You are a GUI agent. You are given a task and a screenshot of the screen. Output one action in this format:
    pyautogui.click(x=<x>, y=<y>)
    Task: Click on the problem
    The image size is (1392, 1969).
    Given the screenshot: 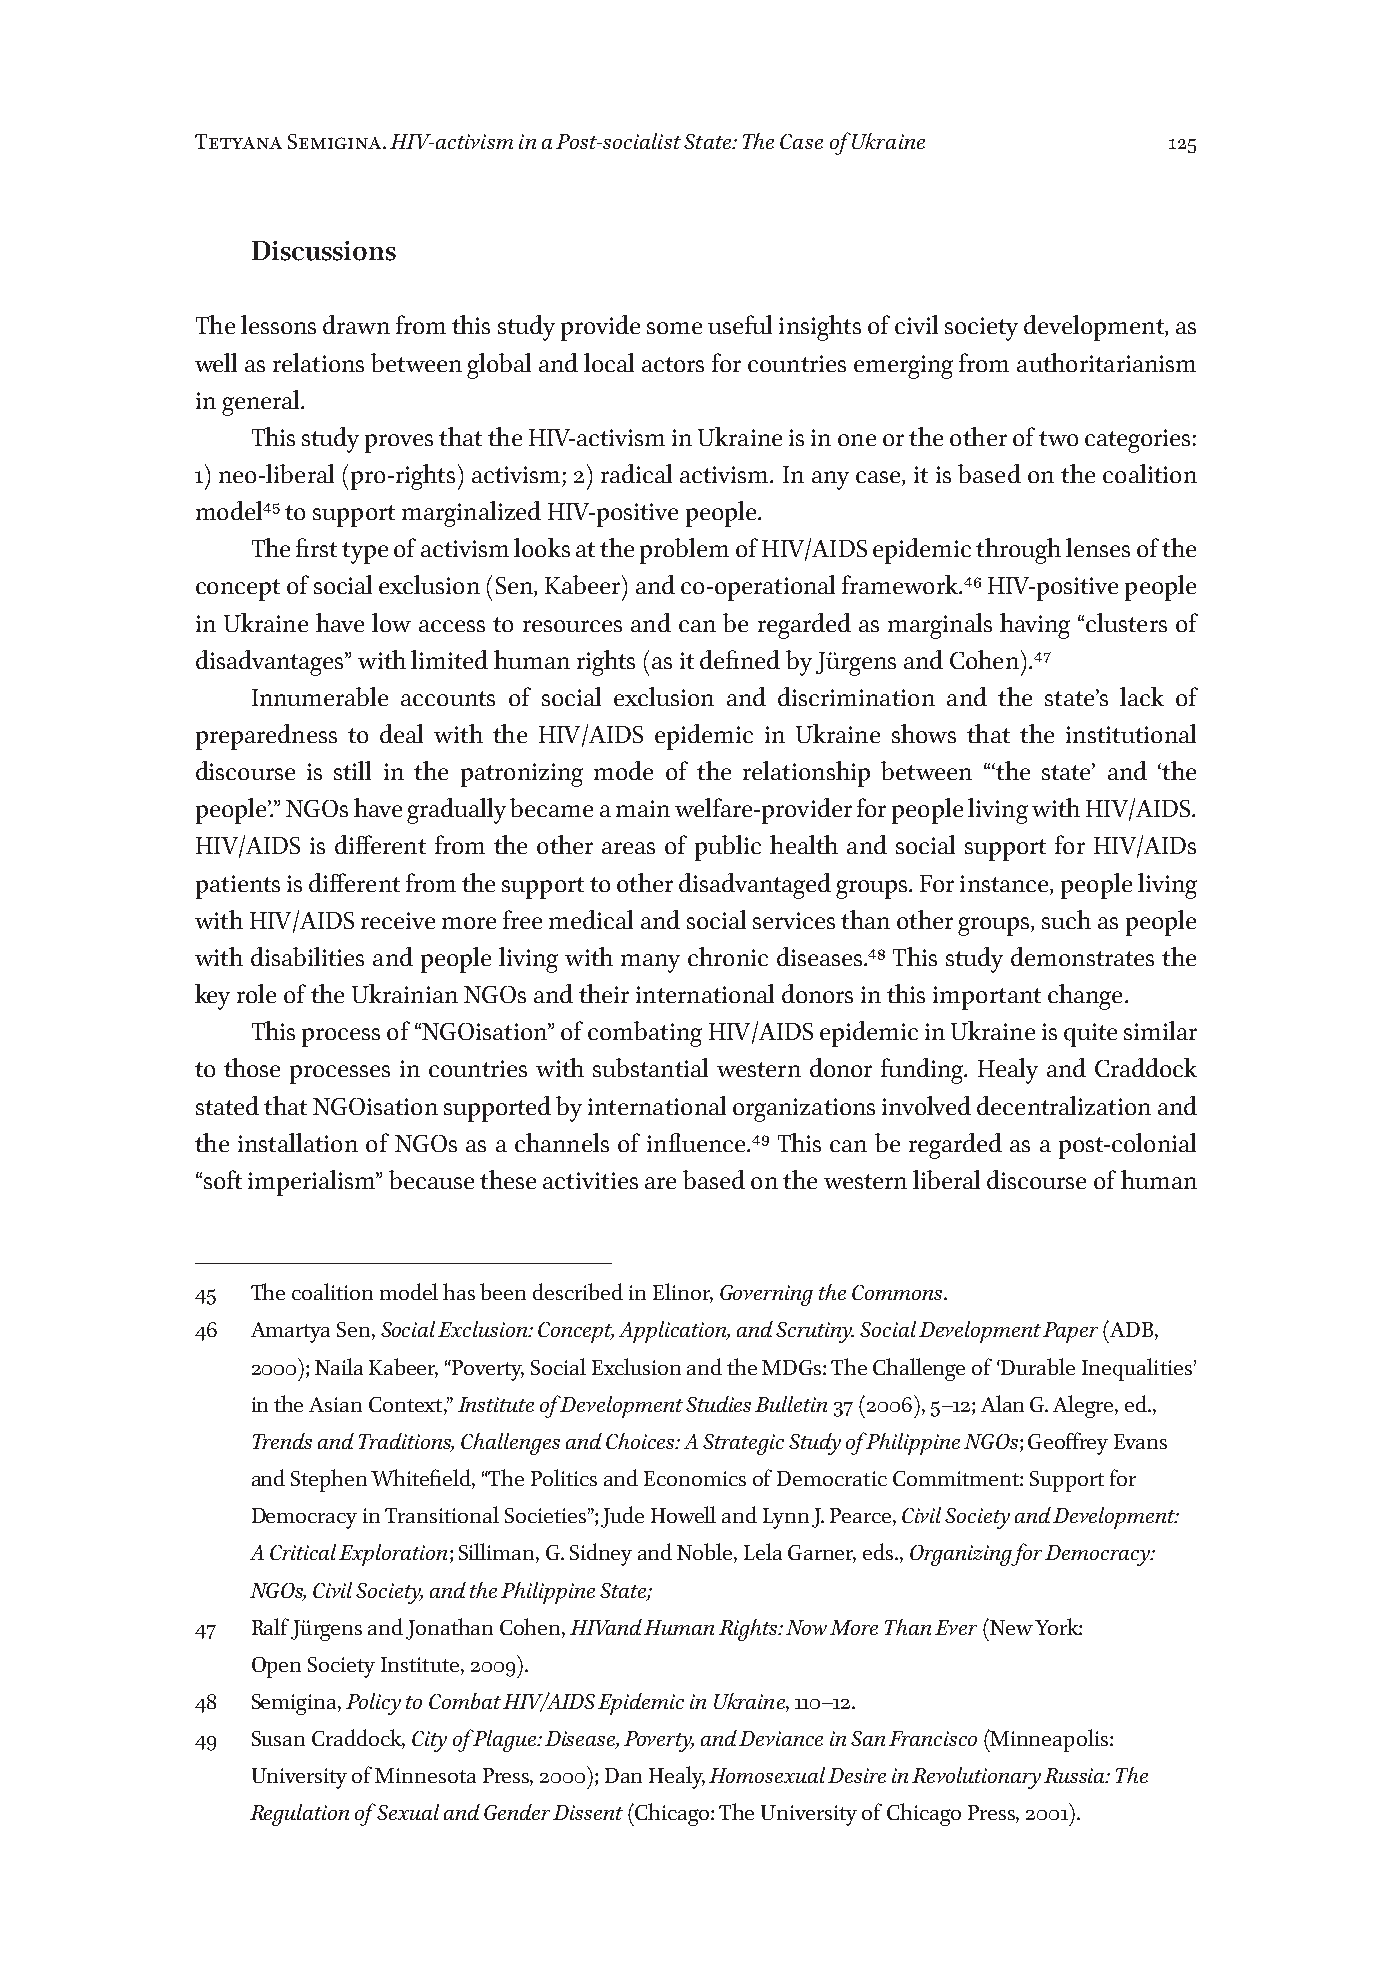 What is the action you would take?
    pyautogui.click(x=684, y=551)
